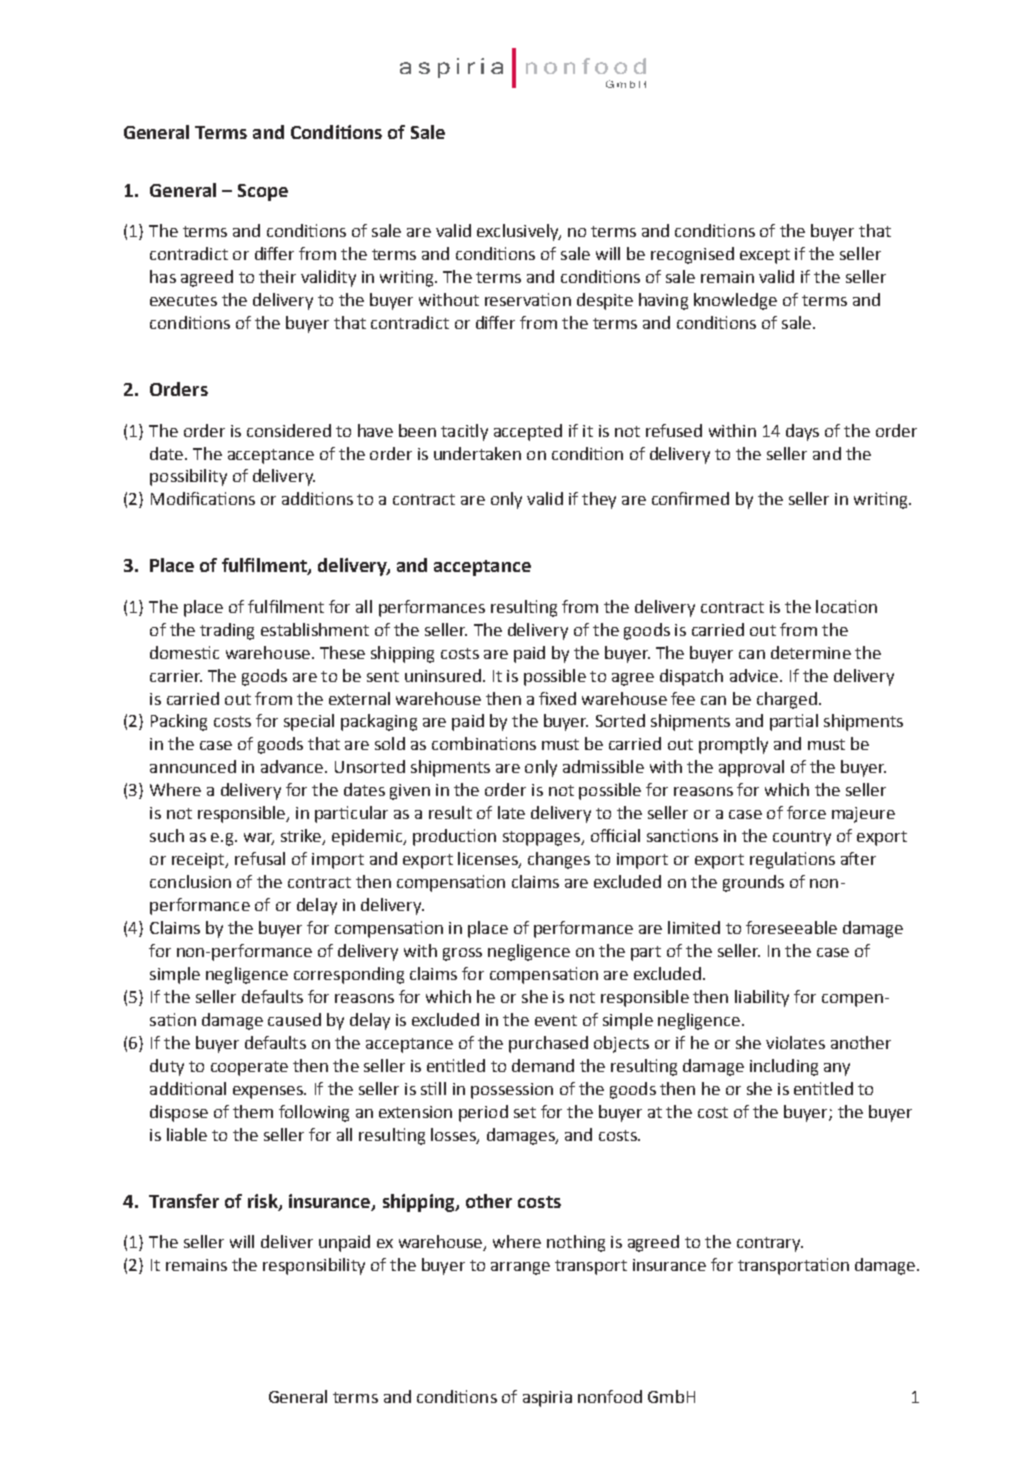 The width and height of the image is (1036, 1465). What do you see at coordinates (289, 430) in the image?
I see `considered` at bounding box center [289, 430].
